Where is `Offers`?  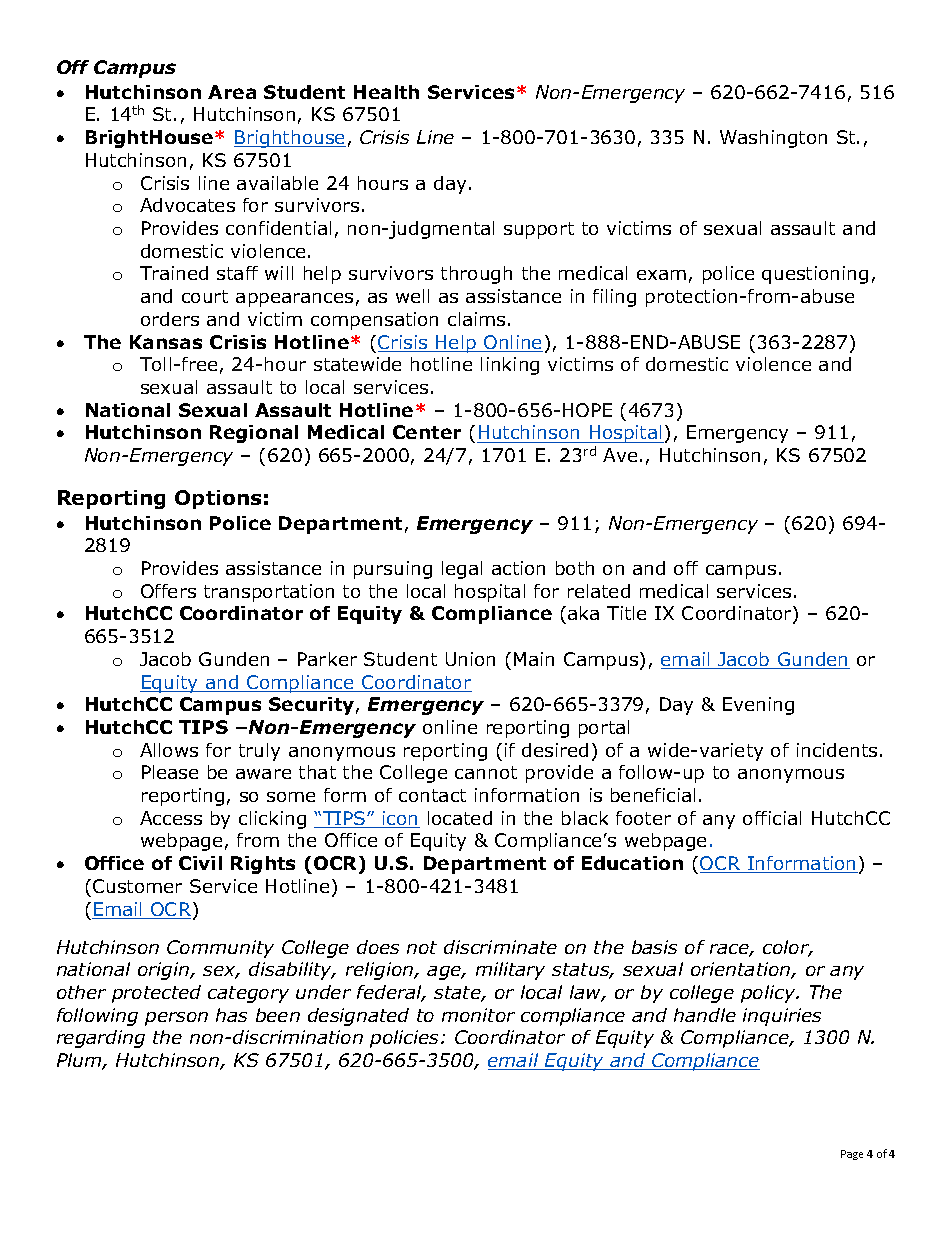
Offers is located at coordinates (168, 591).
